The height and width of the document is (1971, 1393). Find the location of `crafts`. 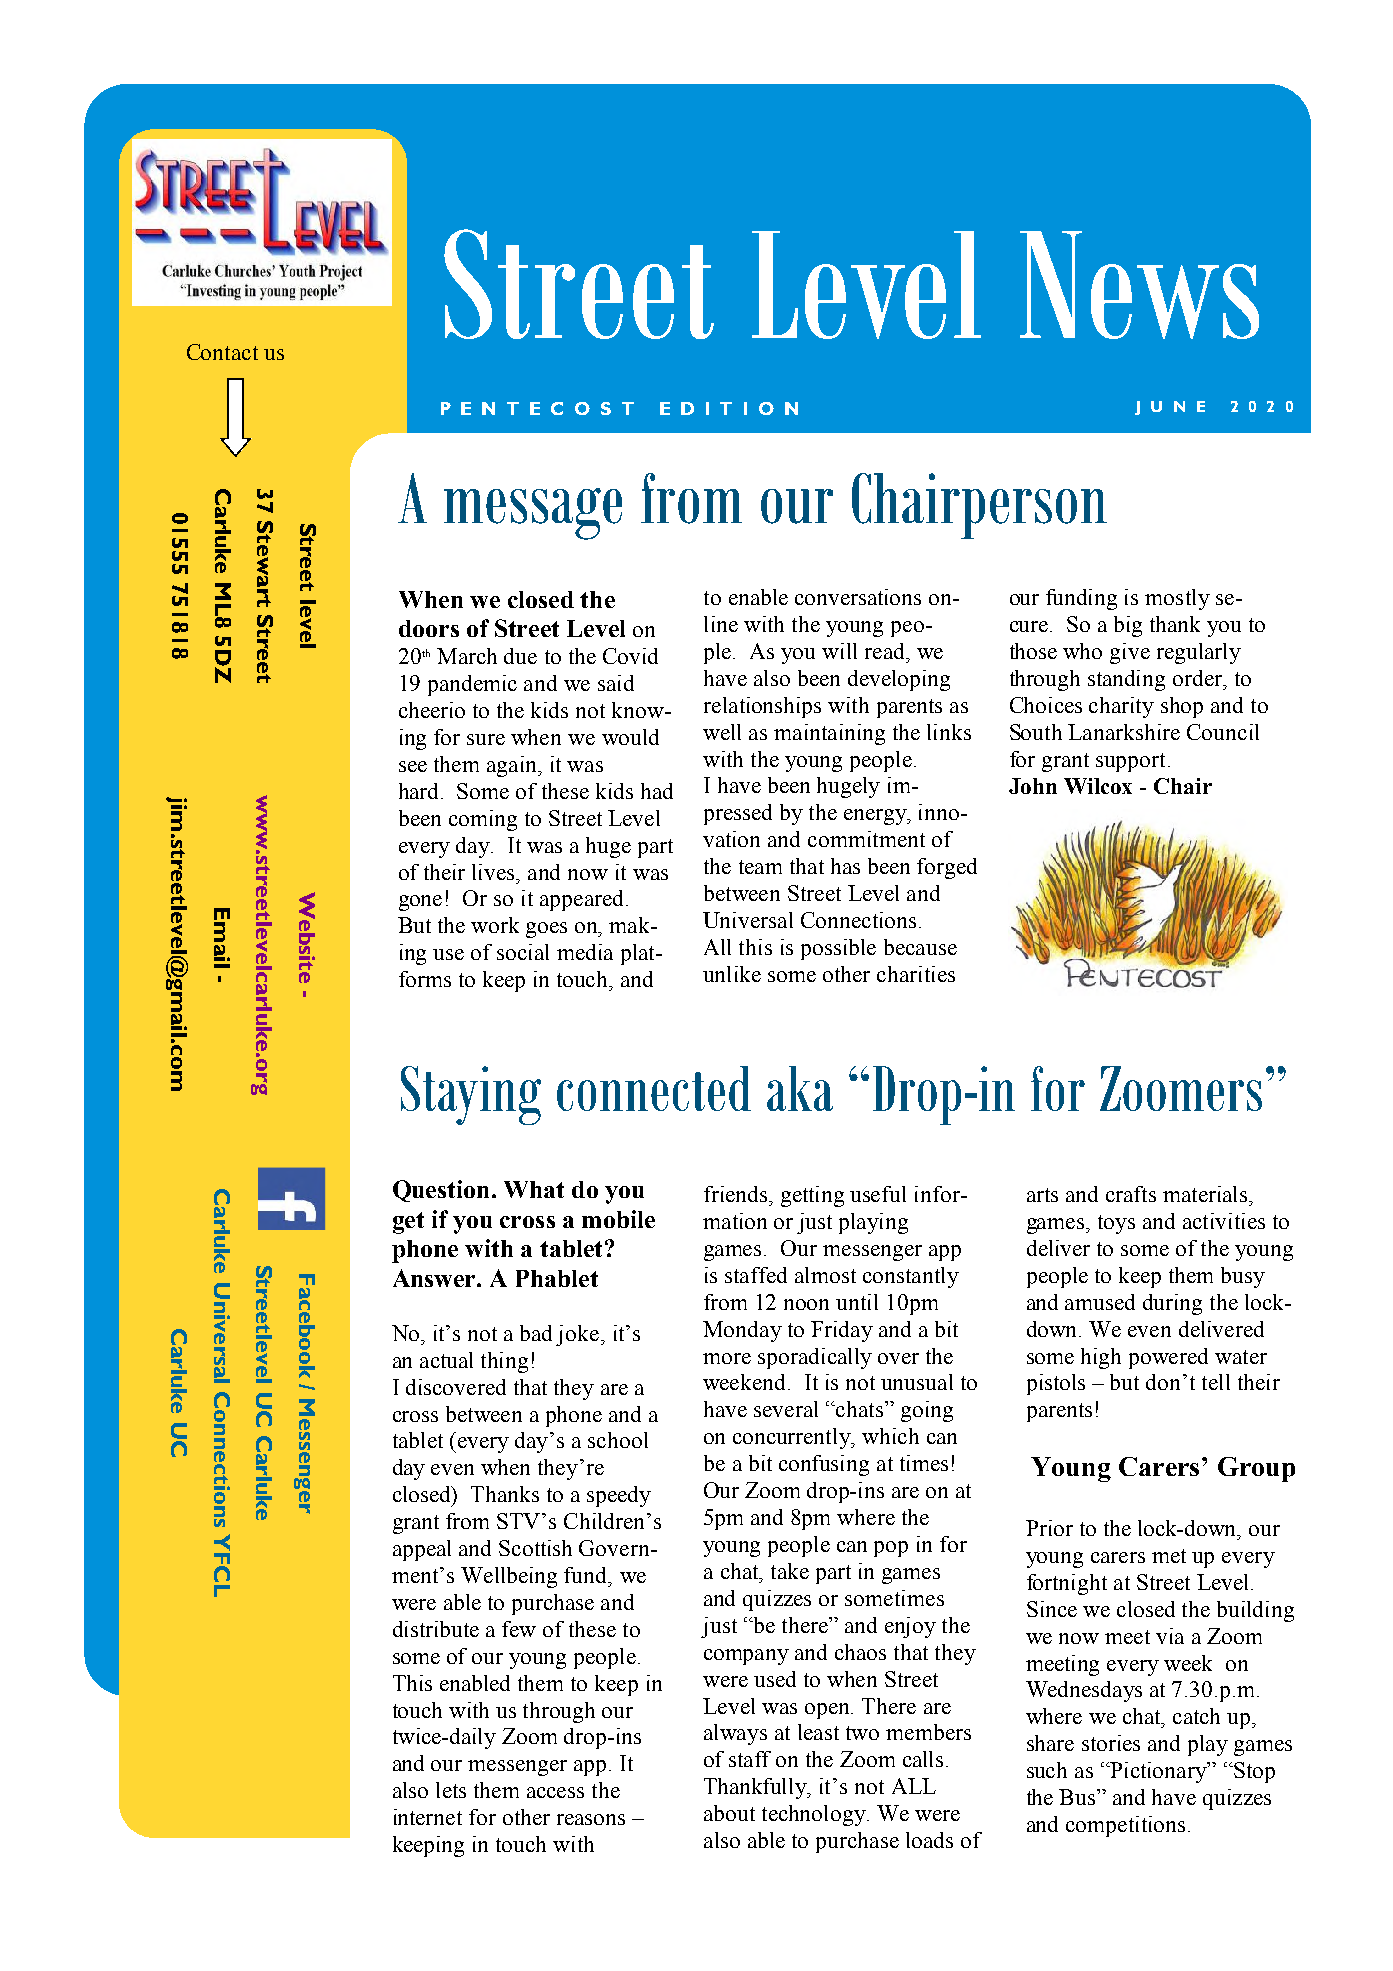

crafts is located at coordinates (1131, 1194).
